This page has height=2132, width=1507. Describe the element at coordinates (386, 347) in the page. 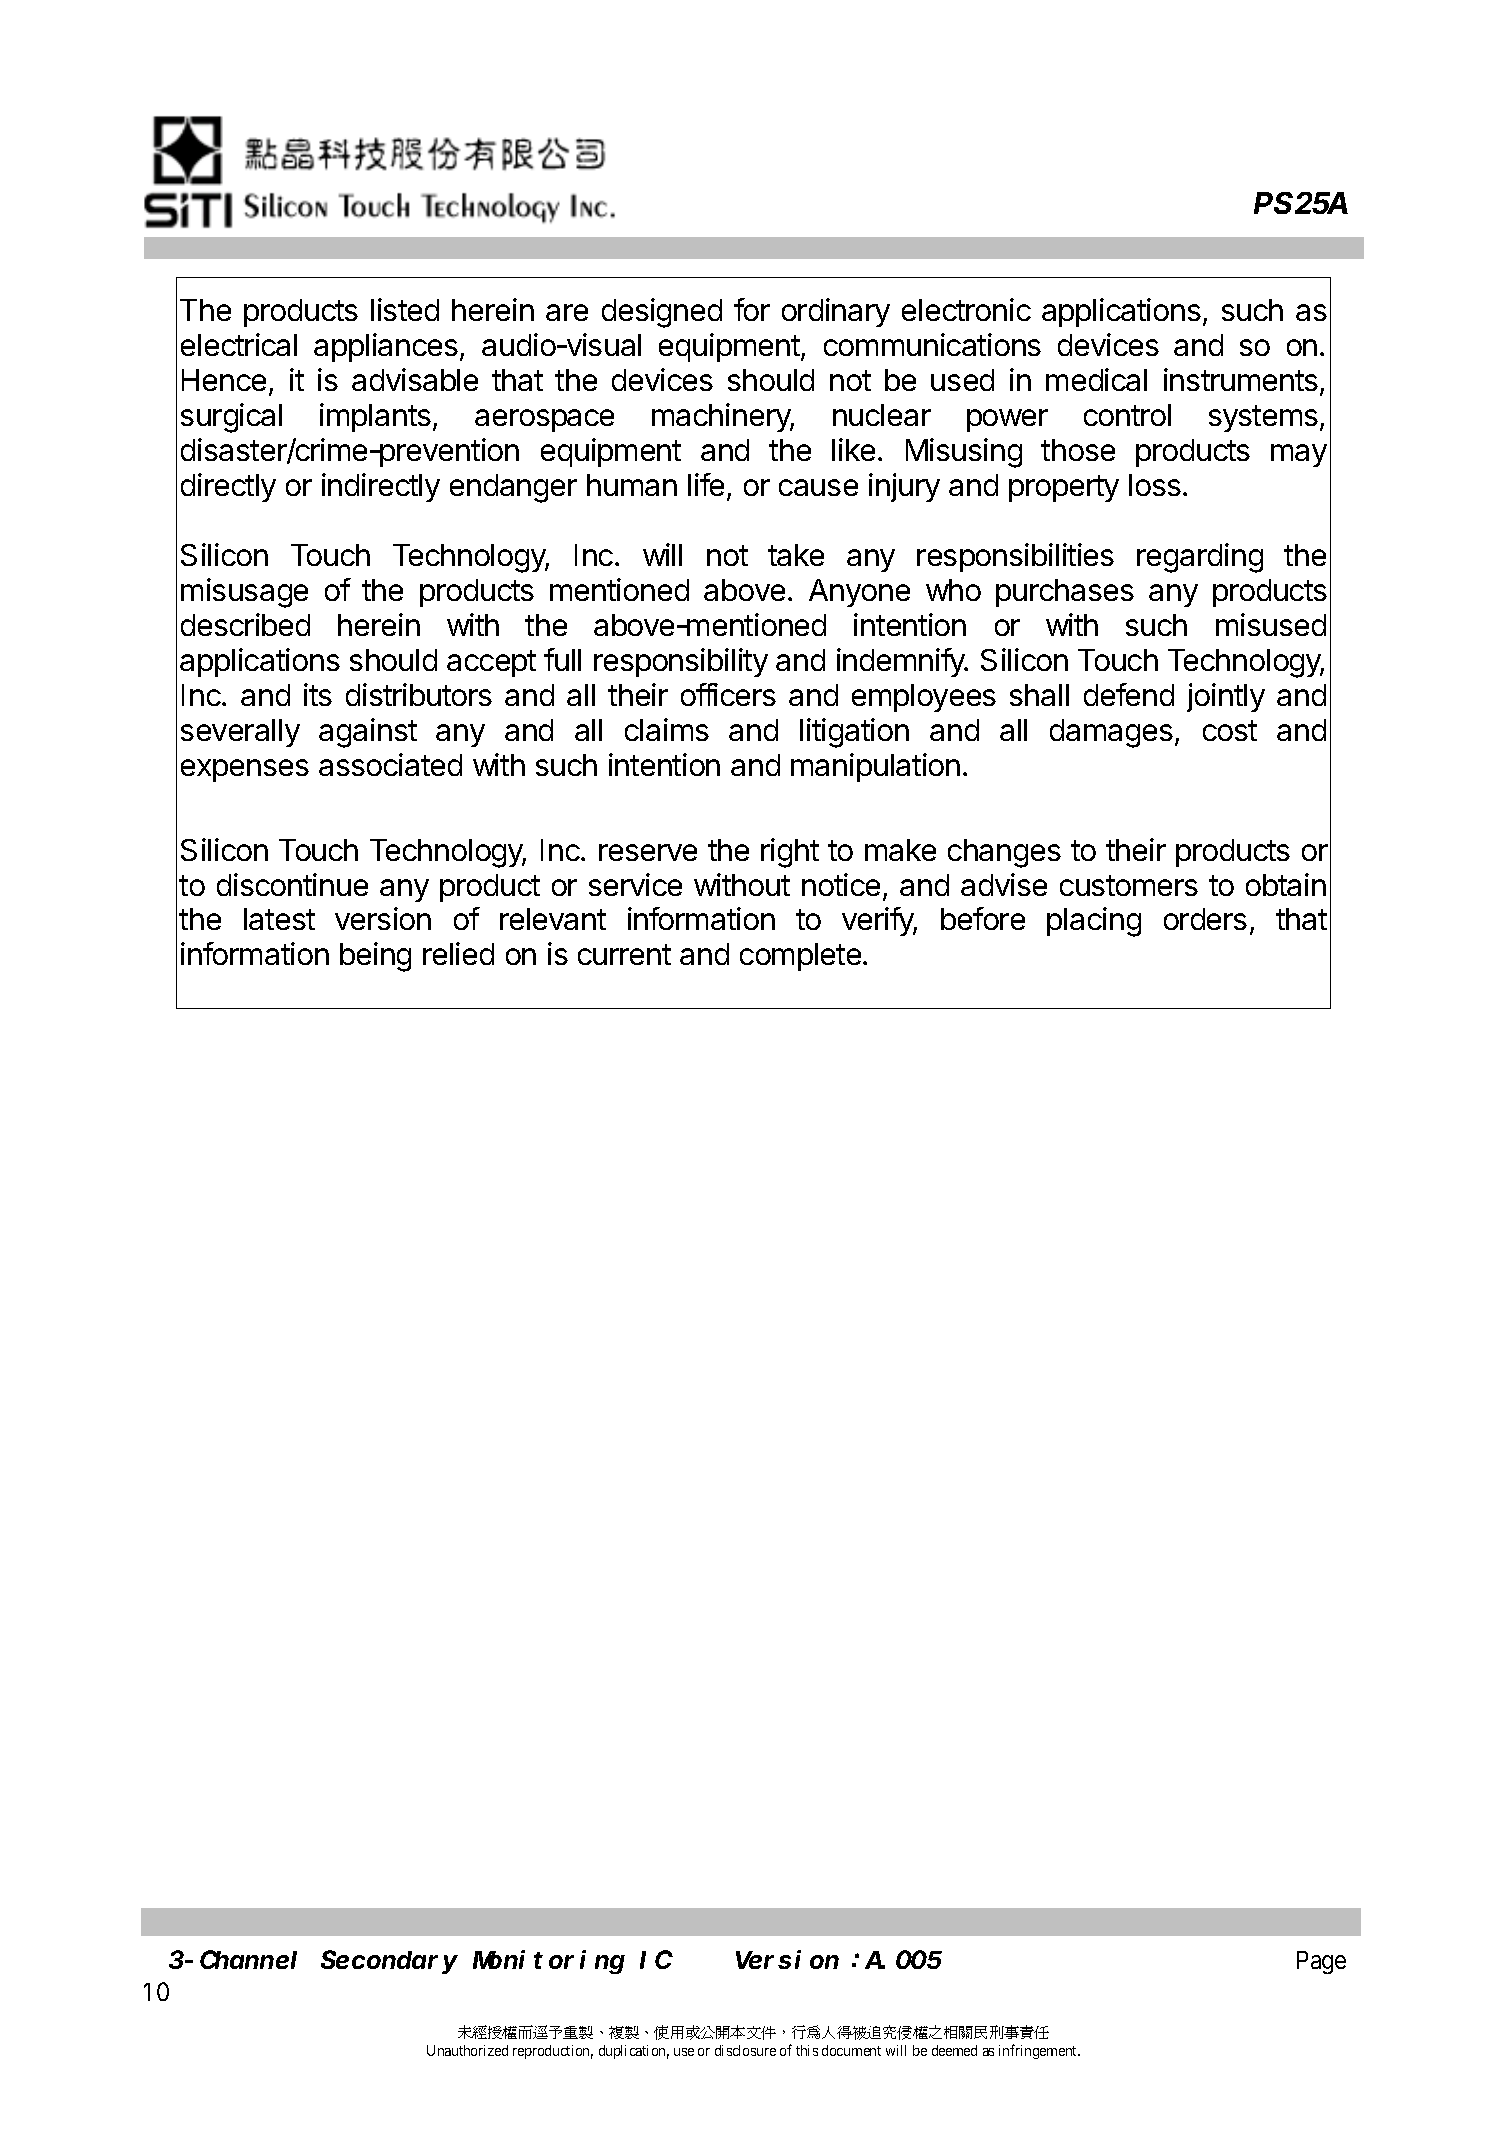

I see `appliances` at that location.
